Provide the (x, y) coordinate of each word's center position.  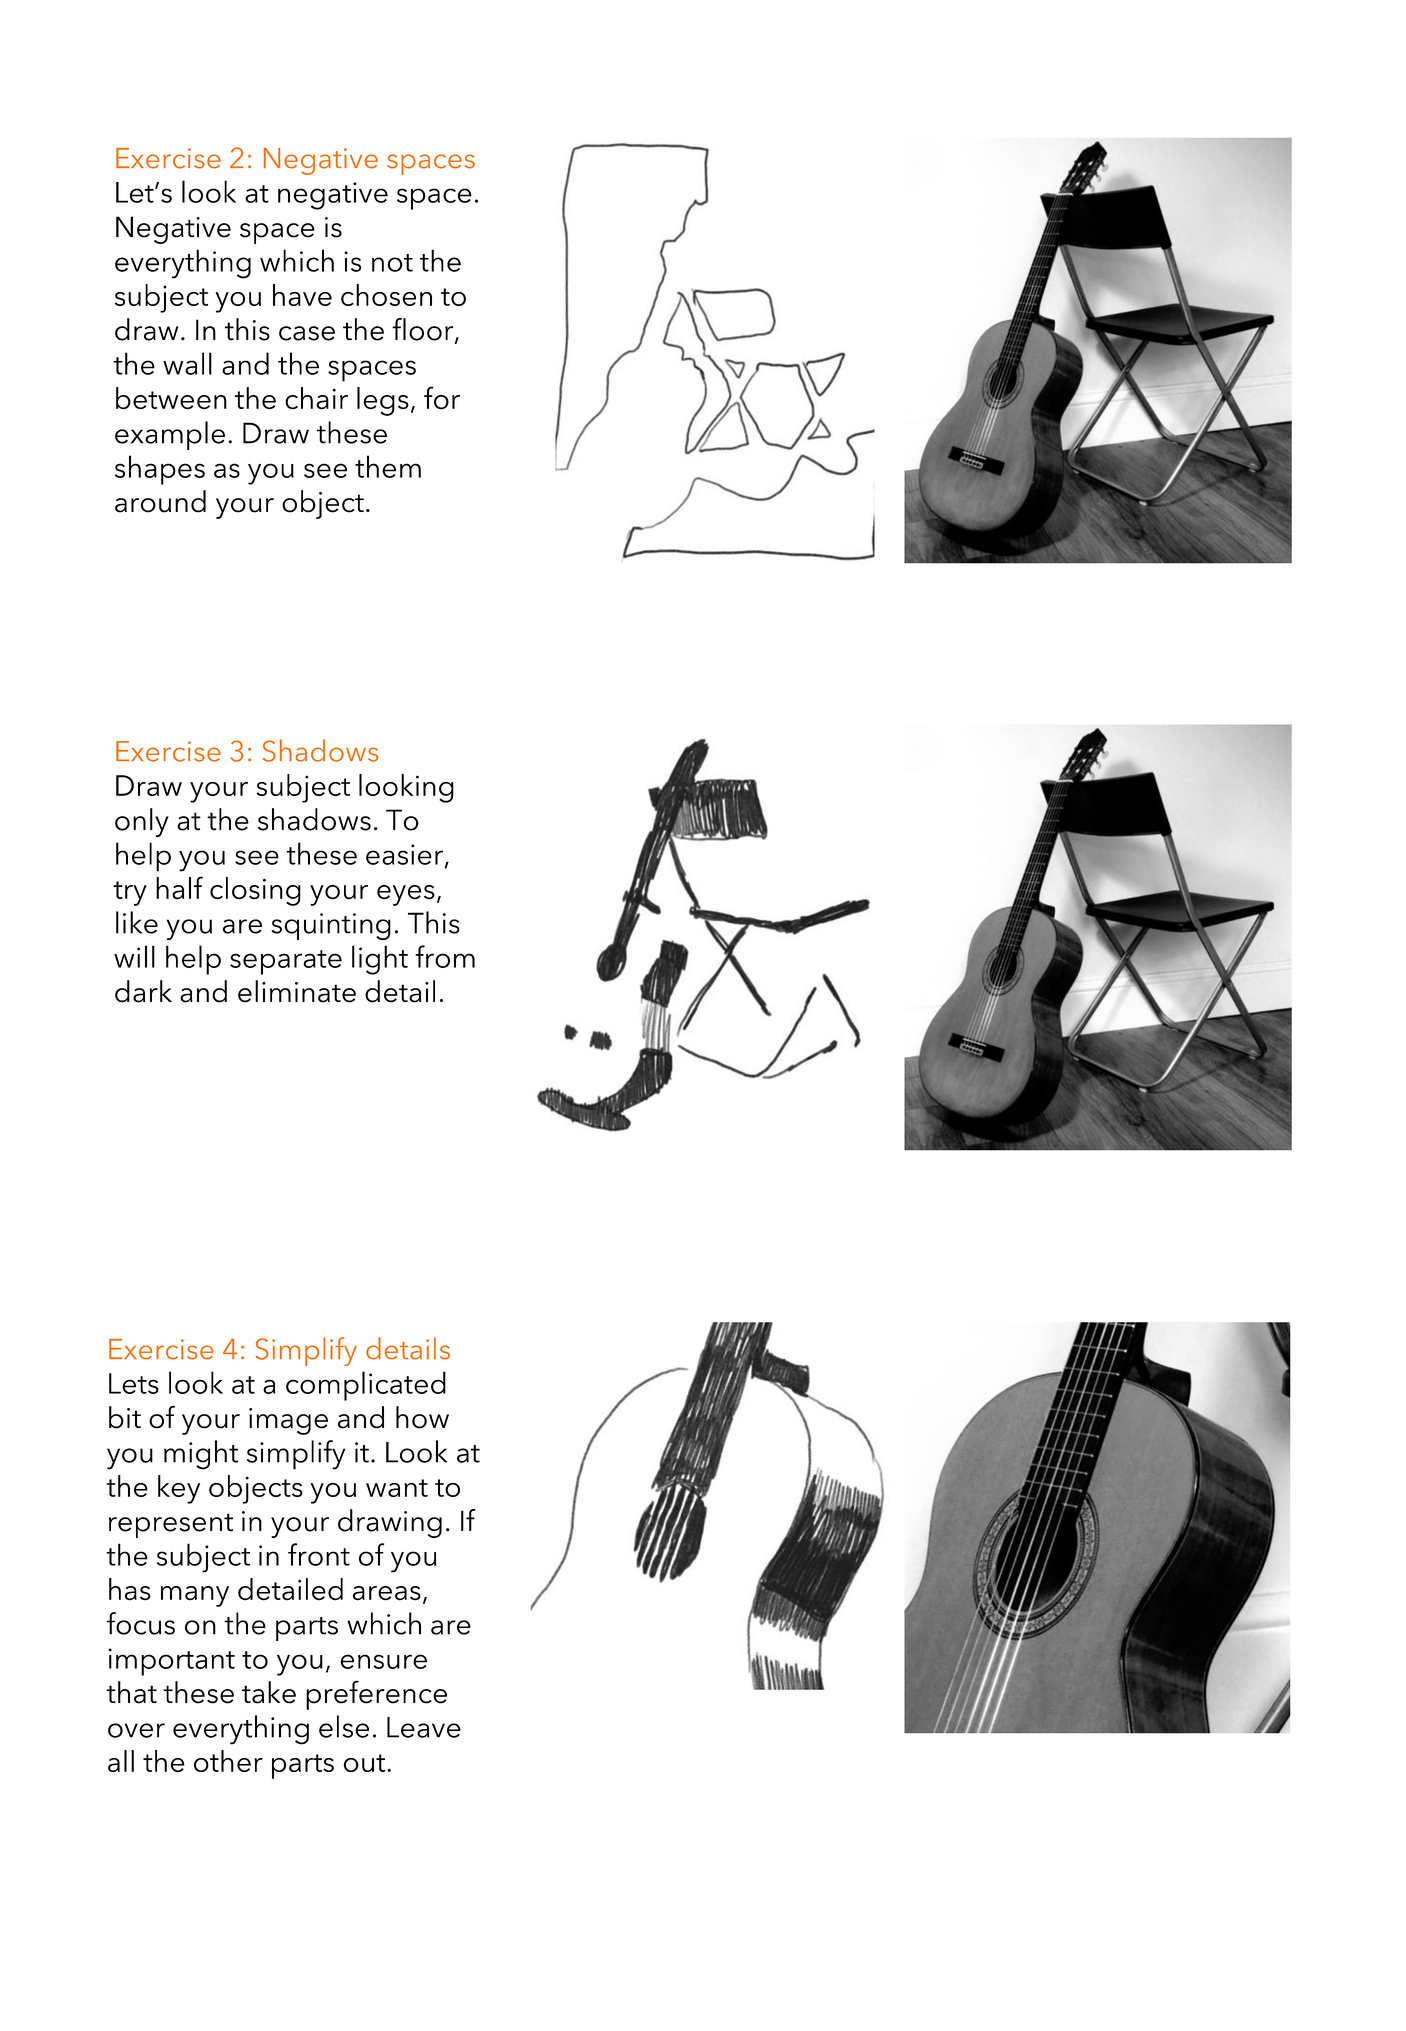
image (288, 1421)
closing (255, 891)
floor (424, 330)
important (172, 1662)
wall (187, 363)
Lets (134, 1383)
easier (406, 855)
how (422, 1417)
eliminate (297, 991)
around (160, 501)
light (380, 960)
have (302, 295)
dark (143, 991)
